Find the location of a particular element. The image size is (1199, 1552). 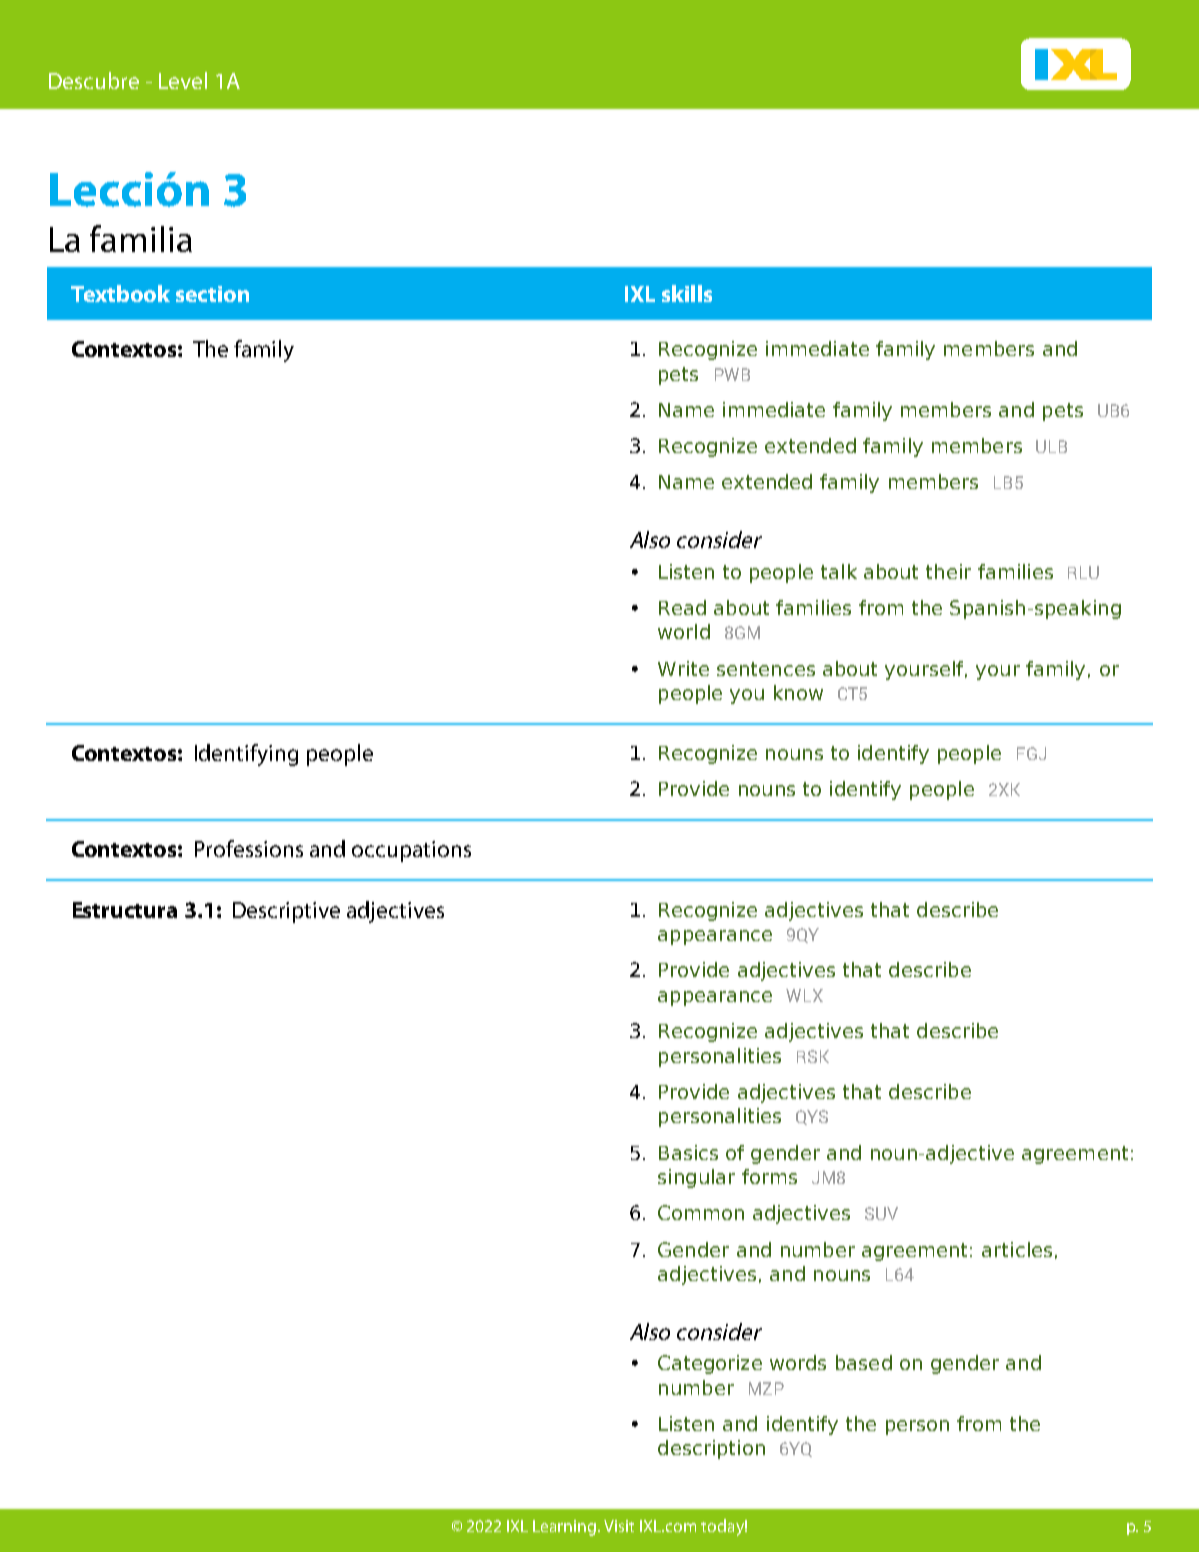

Descriptive is located at coordinates (286, 912).
